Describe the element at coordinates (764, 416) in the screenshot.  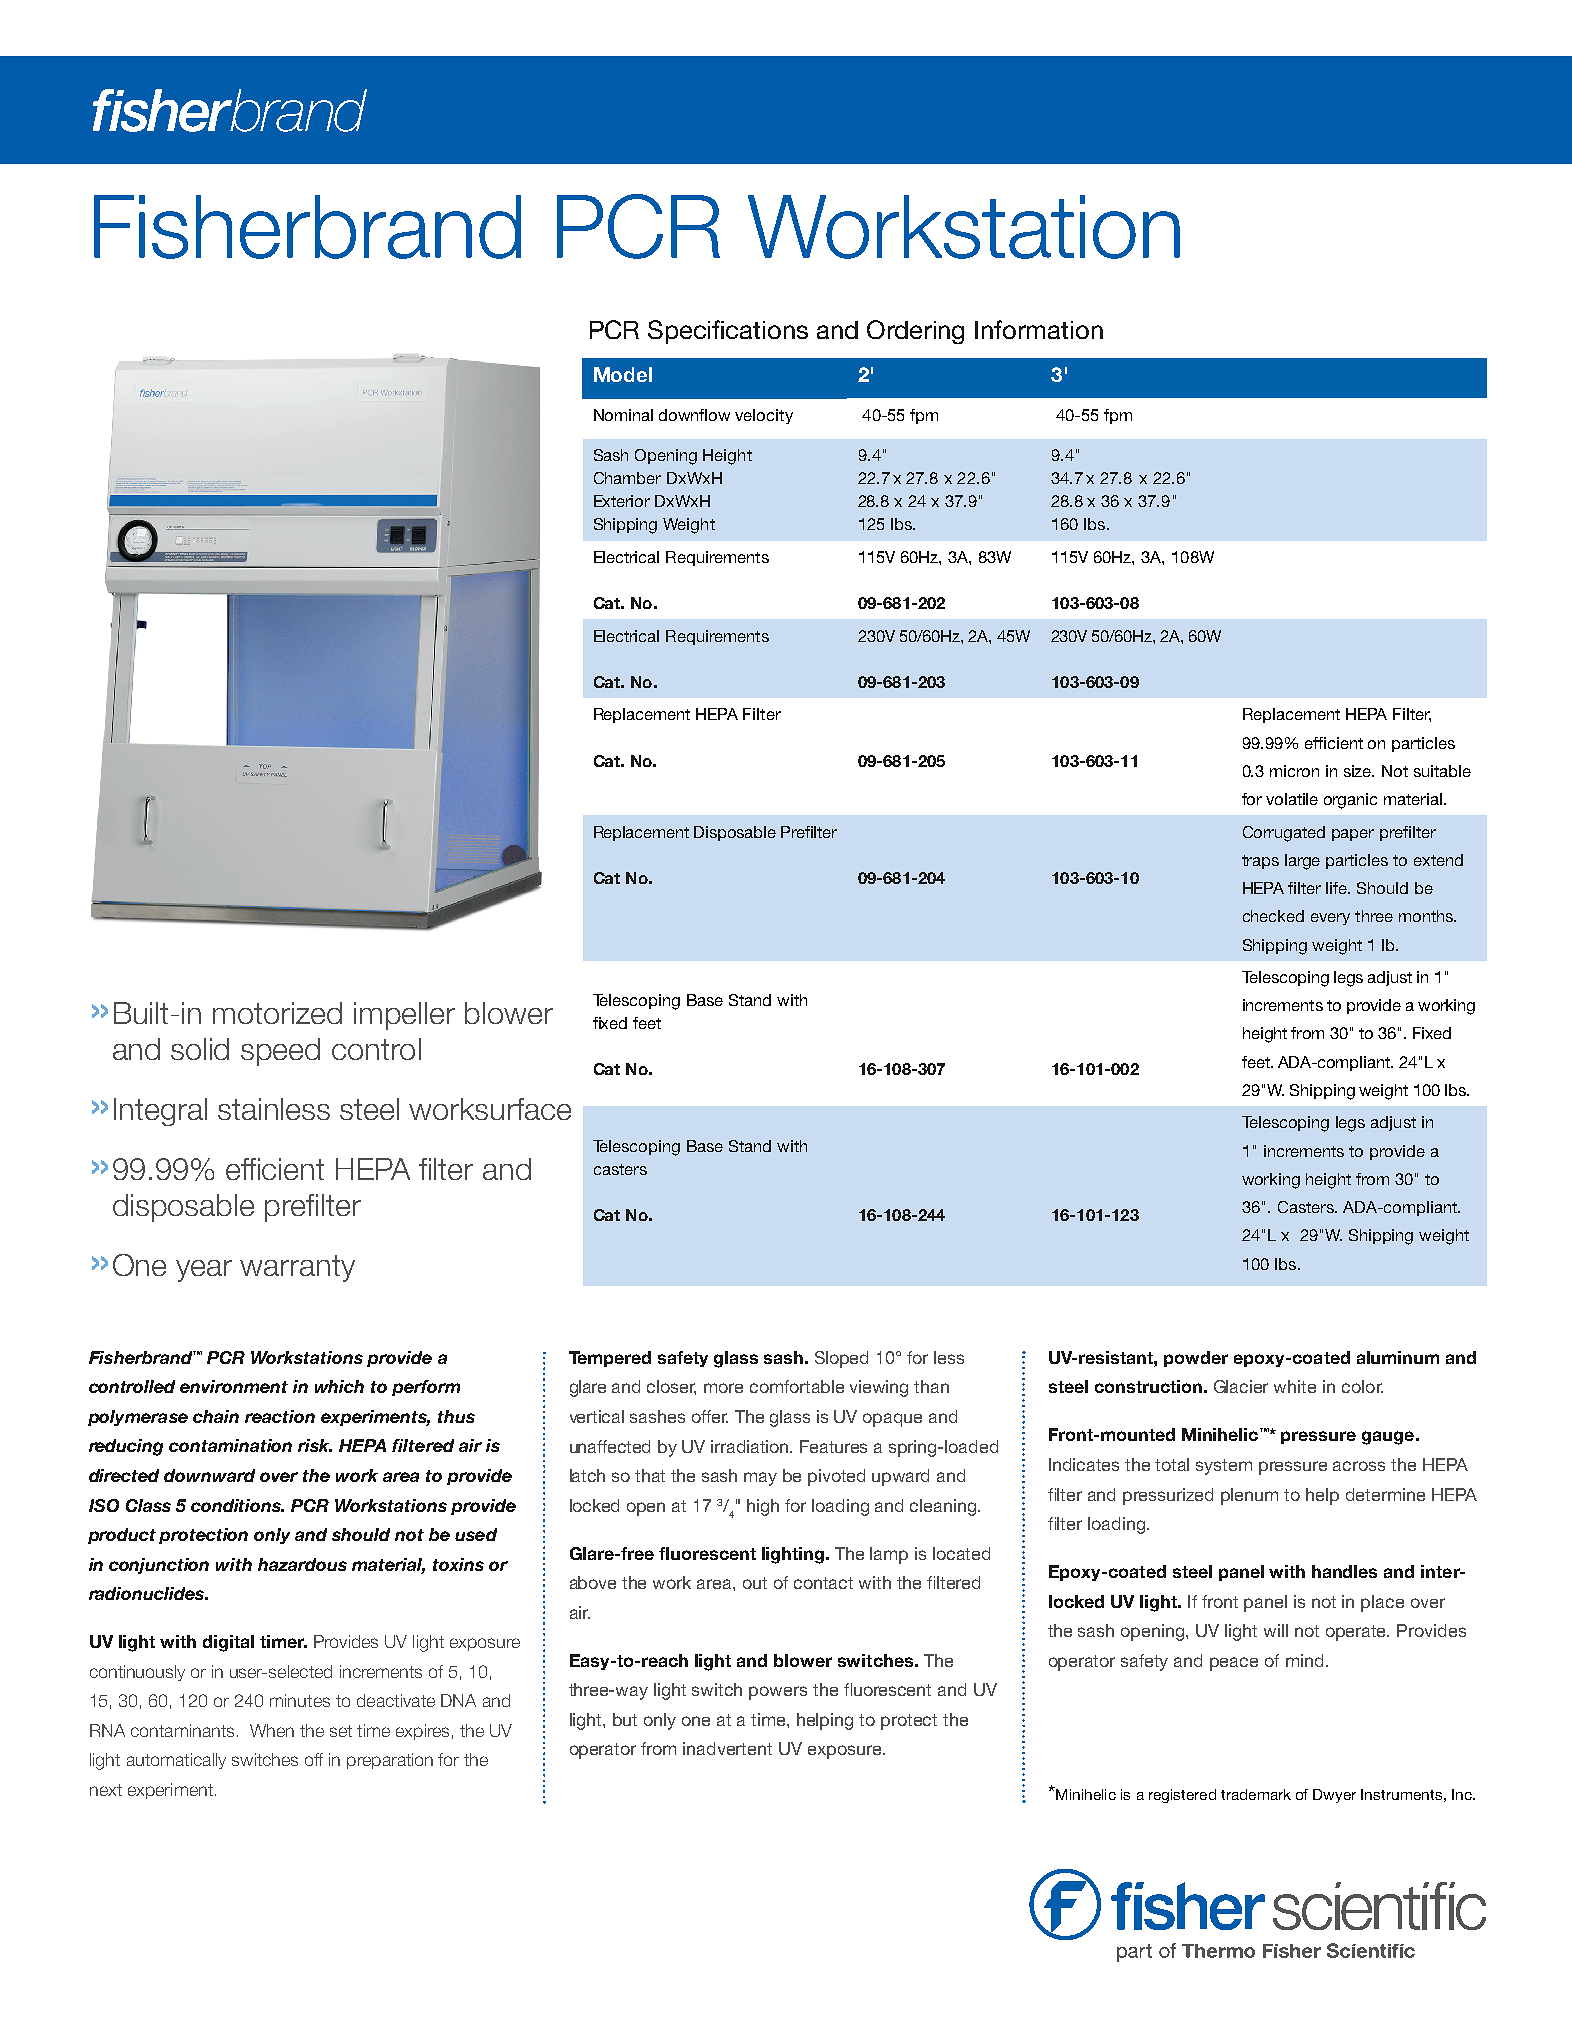
I see `velocity` at that location.
